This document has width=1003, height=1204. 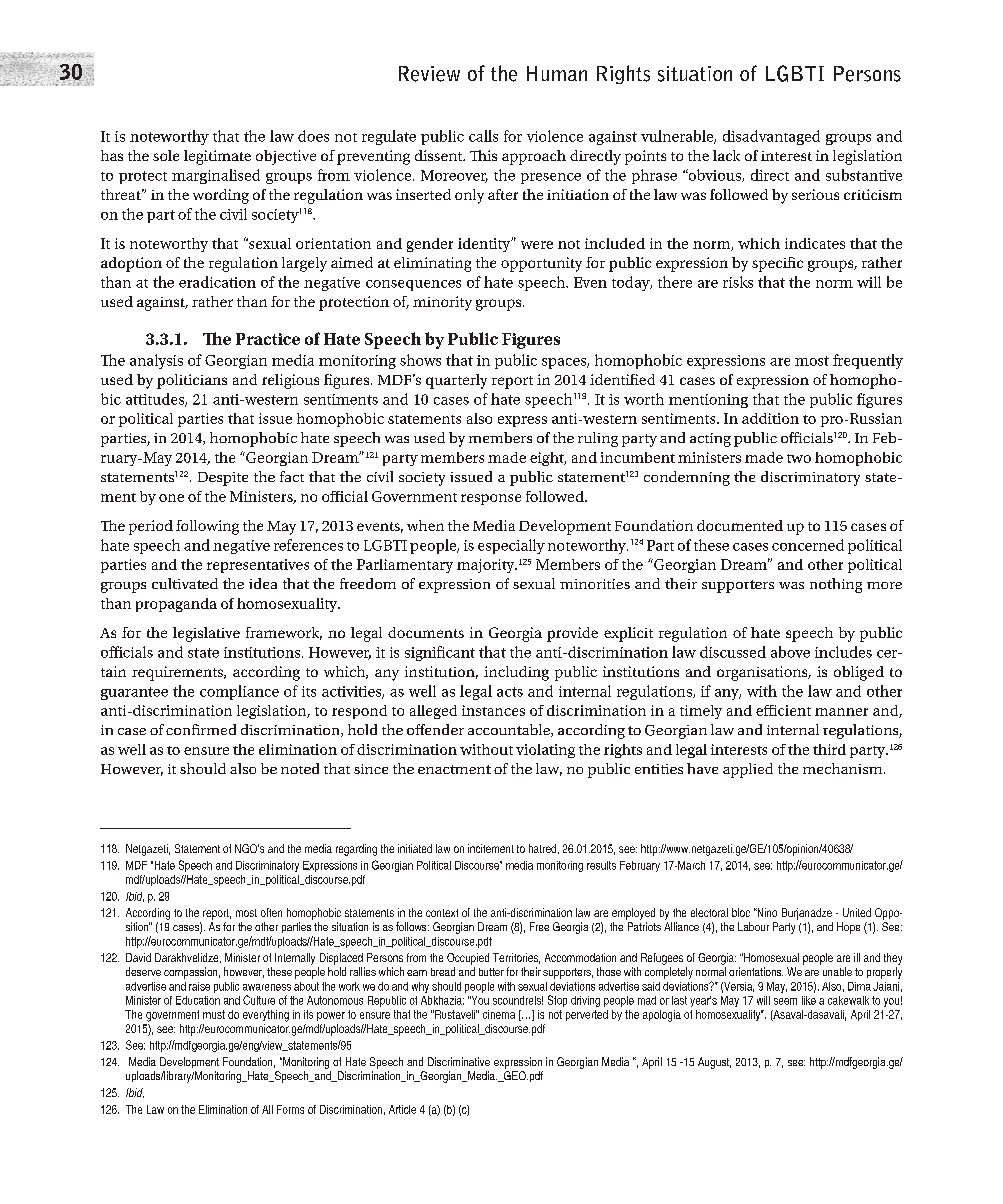 I want to click on disadvantaged, so click(x=771, y=137).
